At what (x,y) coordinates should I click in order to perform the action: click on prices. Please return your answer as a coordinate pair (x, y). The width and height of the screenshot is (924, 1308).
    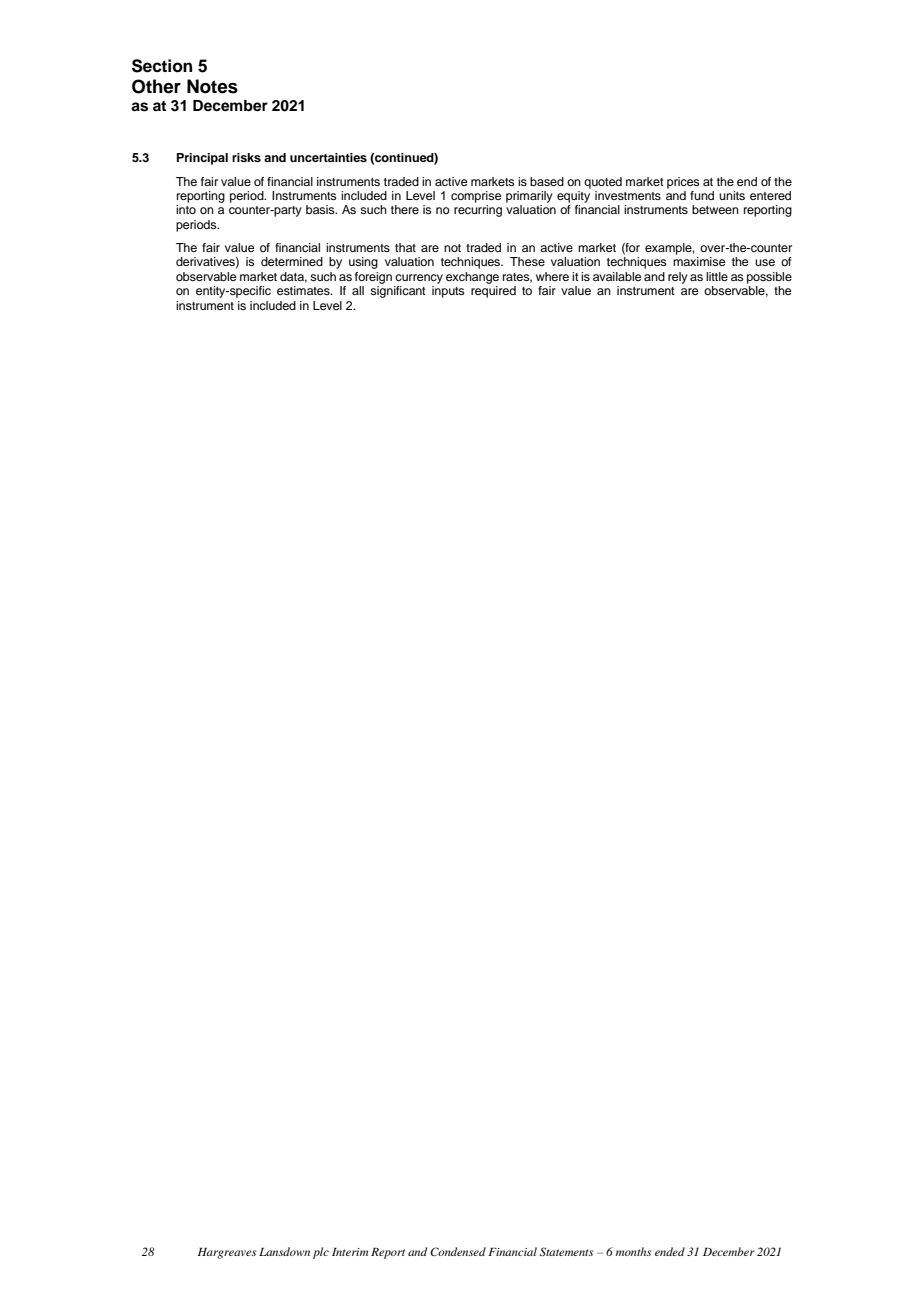
    Looking at the image, I should click on (683, 183).
